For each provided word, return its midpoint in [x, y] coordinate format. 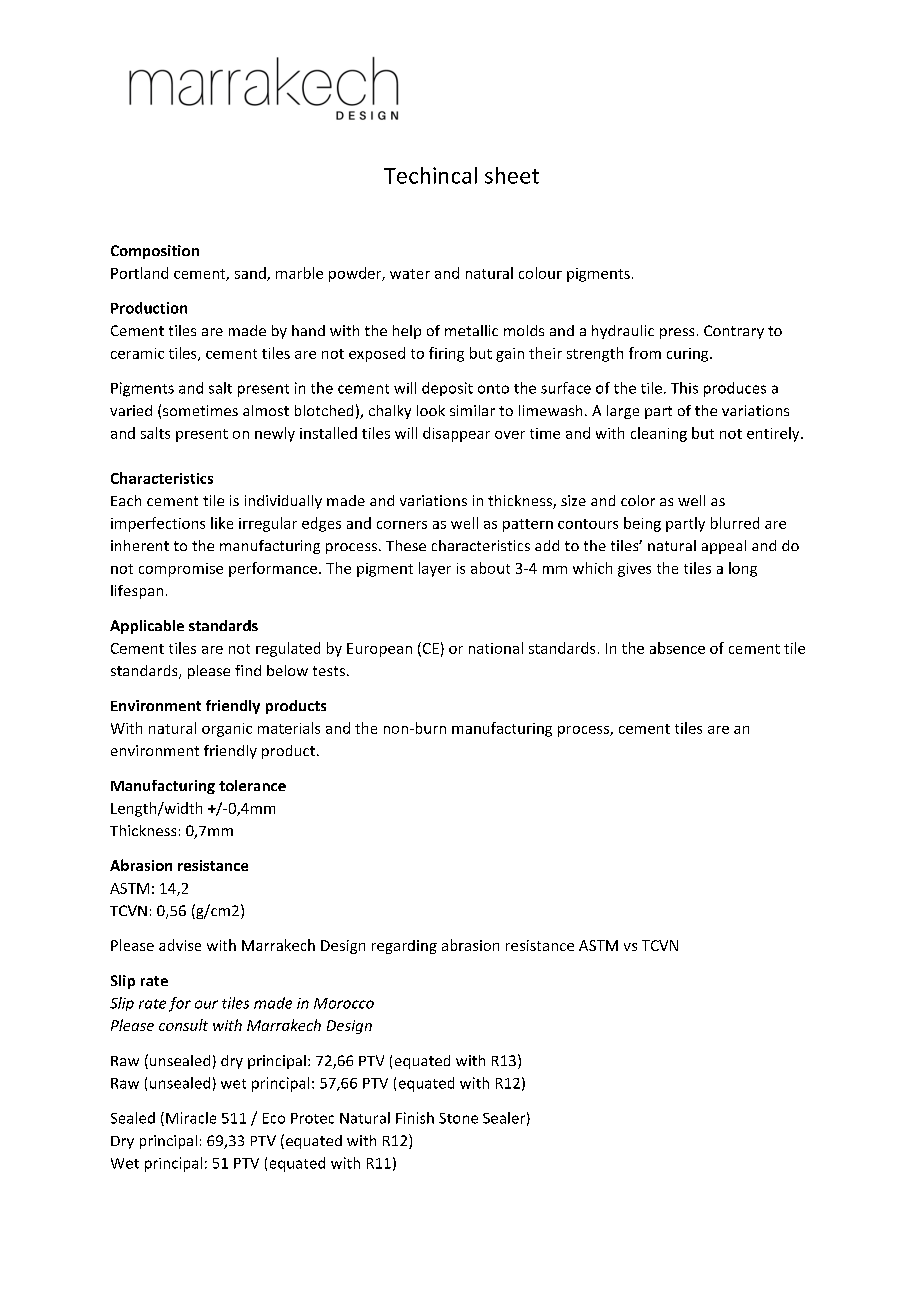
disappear [456, 434]
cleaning [659, 434]
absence [677, 648]
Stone [458, 1118]
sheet [512, 175]
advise [180, 945]
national [496, 648]
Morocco [344, 1003]
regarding [404, 947]
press [677, 333]
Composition [155, 252]
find [248, 670]
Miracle [191, 1118]
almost [266, 410]
